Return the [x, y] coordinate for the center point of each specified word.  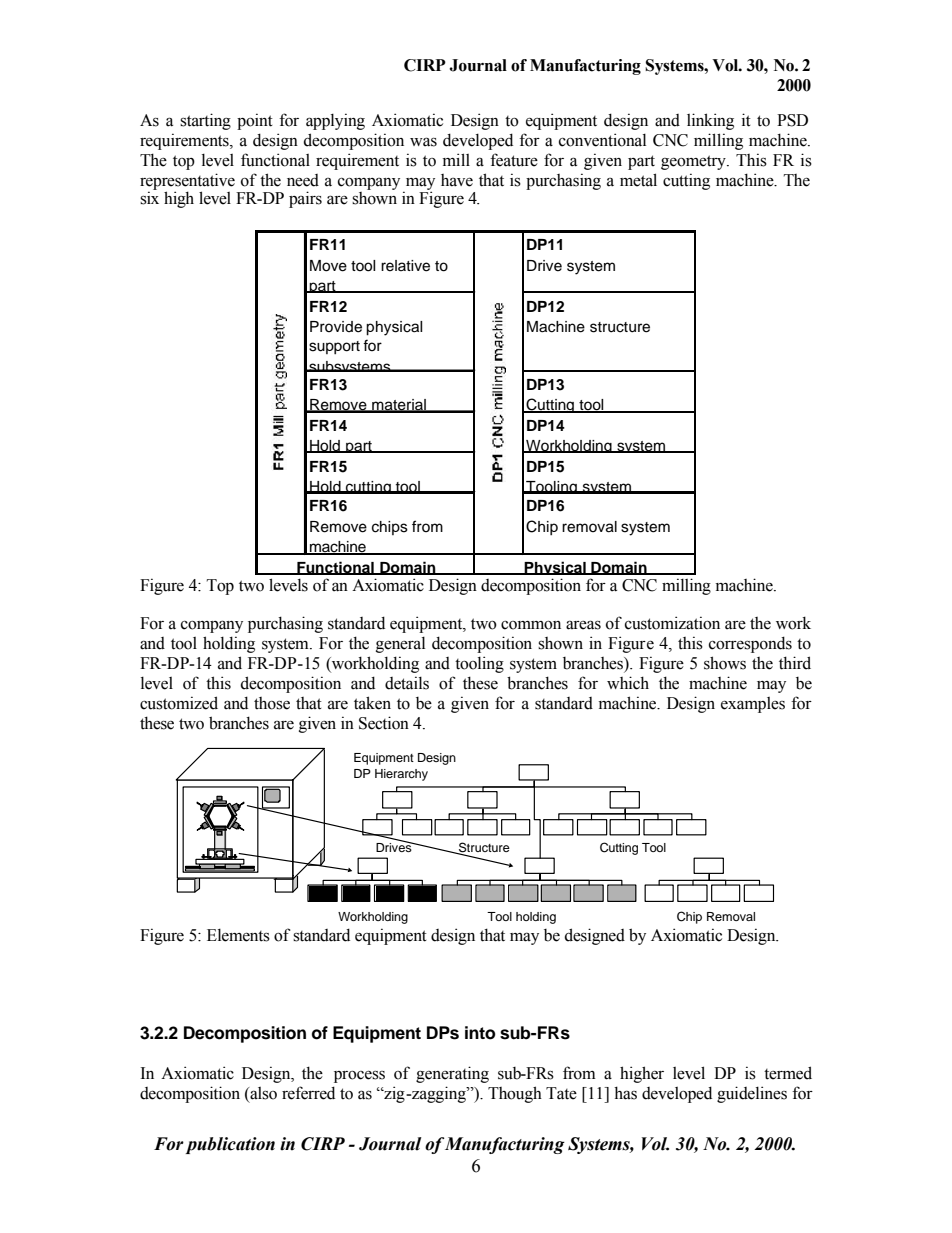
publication [230, 1145]
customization [672, 623]
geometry [694, 162]
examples [753, 705]
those [272, 703]
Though [515, 1094]
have [457, 180]
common [531, 625]
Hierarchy [401, 775]
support [334, 347]
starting [205, 121]
